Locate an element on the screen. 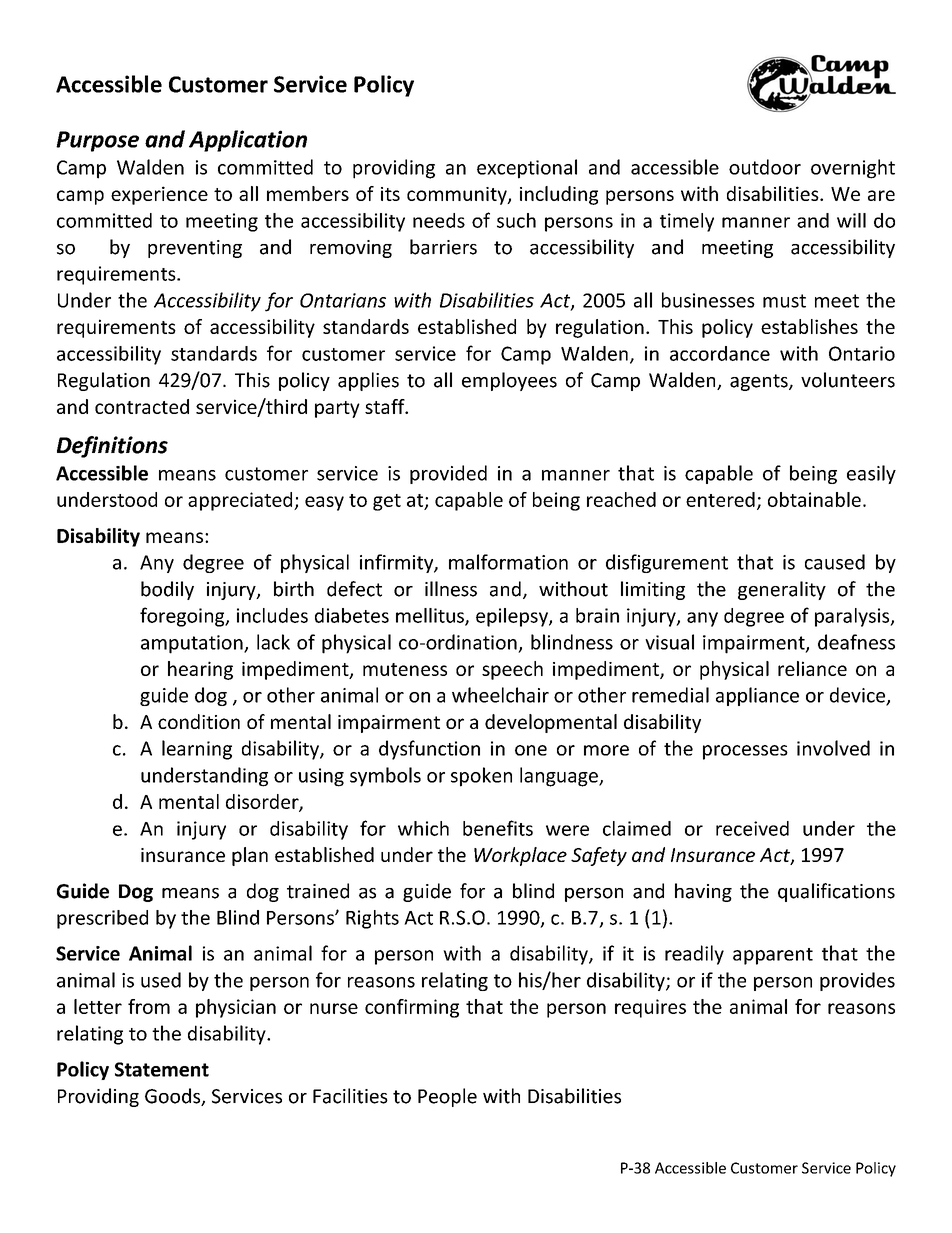  Statement is located at coordinates (162, 1069).
